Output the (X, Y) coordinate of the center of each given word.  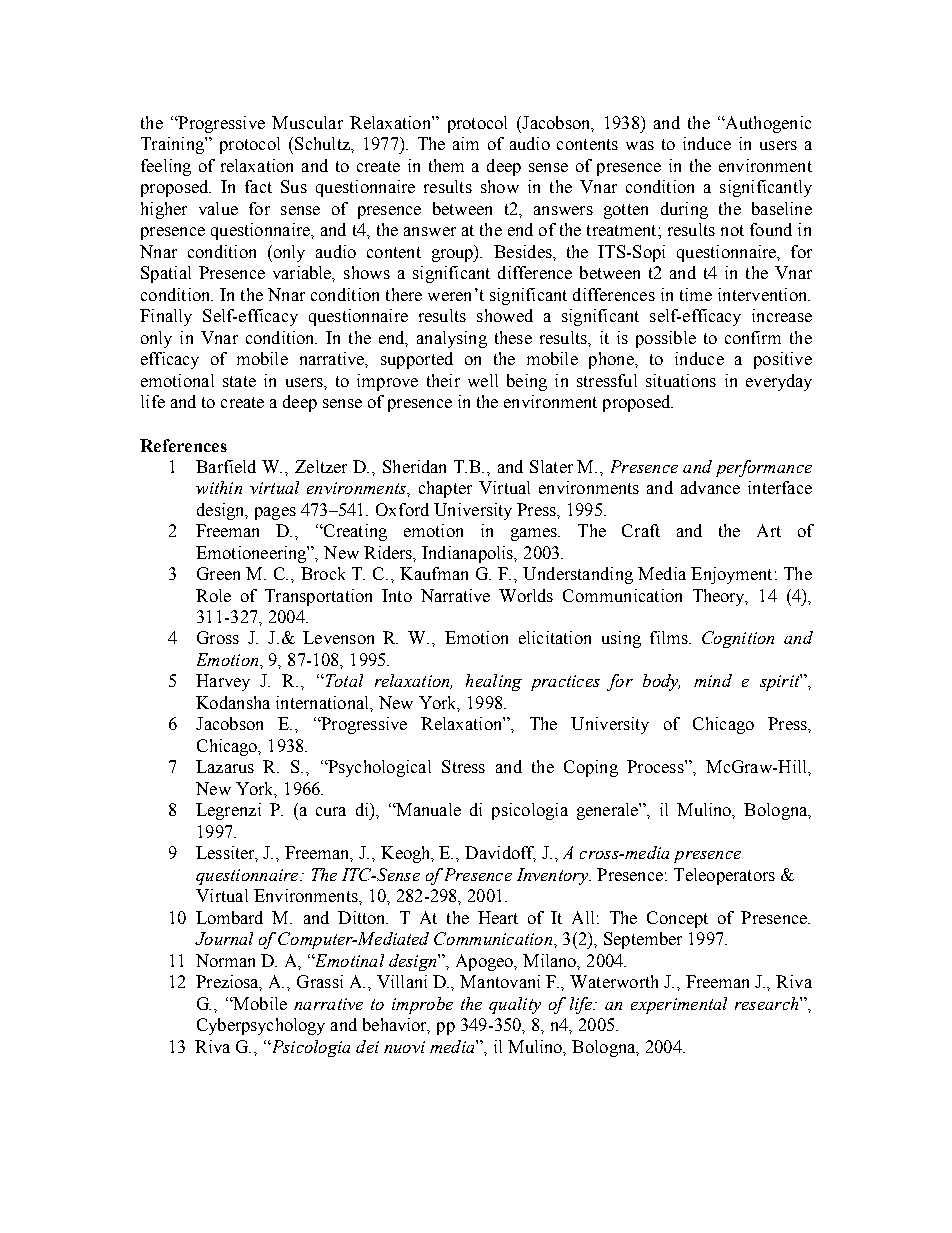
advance (710, 487)
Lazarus (225, 766)
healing (494, 682)
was (640, 145)
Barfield (226, 466)
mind (713, 680)
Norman (225, 960)
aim (466, 143)
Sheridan (414, 466)
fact (258, 186)
